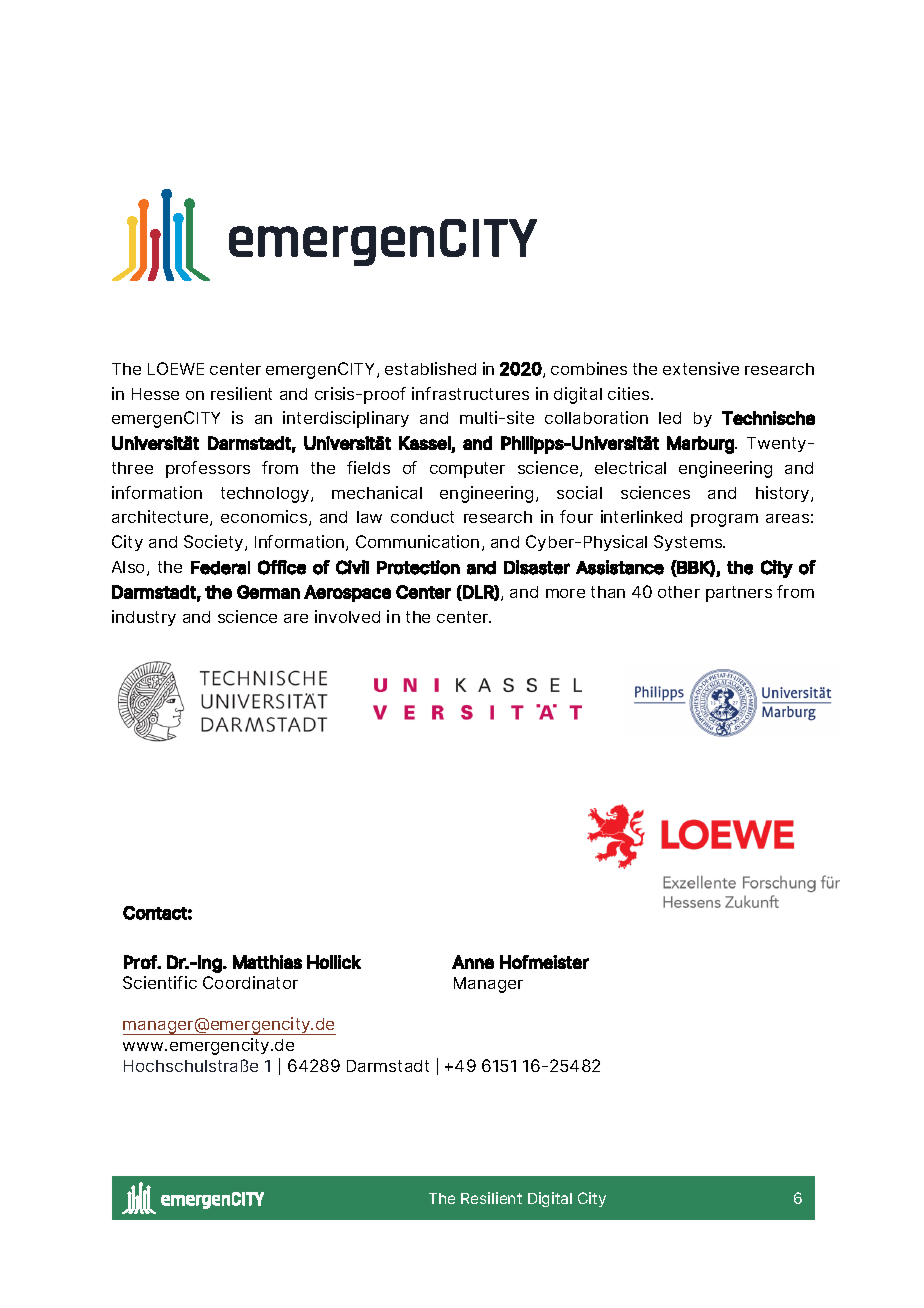 This page has height=1308, width=924. What do you see at coordinates (473, 962) in the page?
I see `Anne` at bounding box center [473, 962].
